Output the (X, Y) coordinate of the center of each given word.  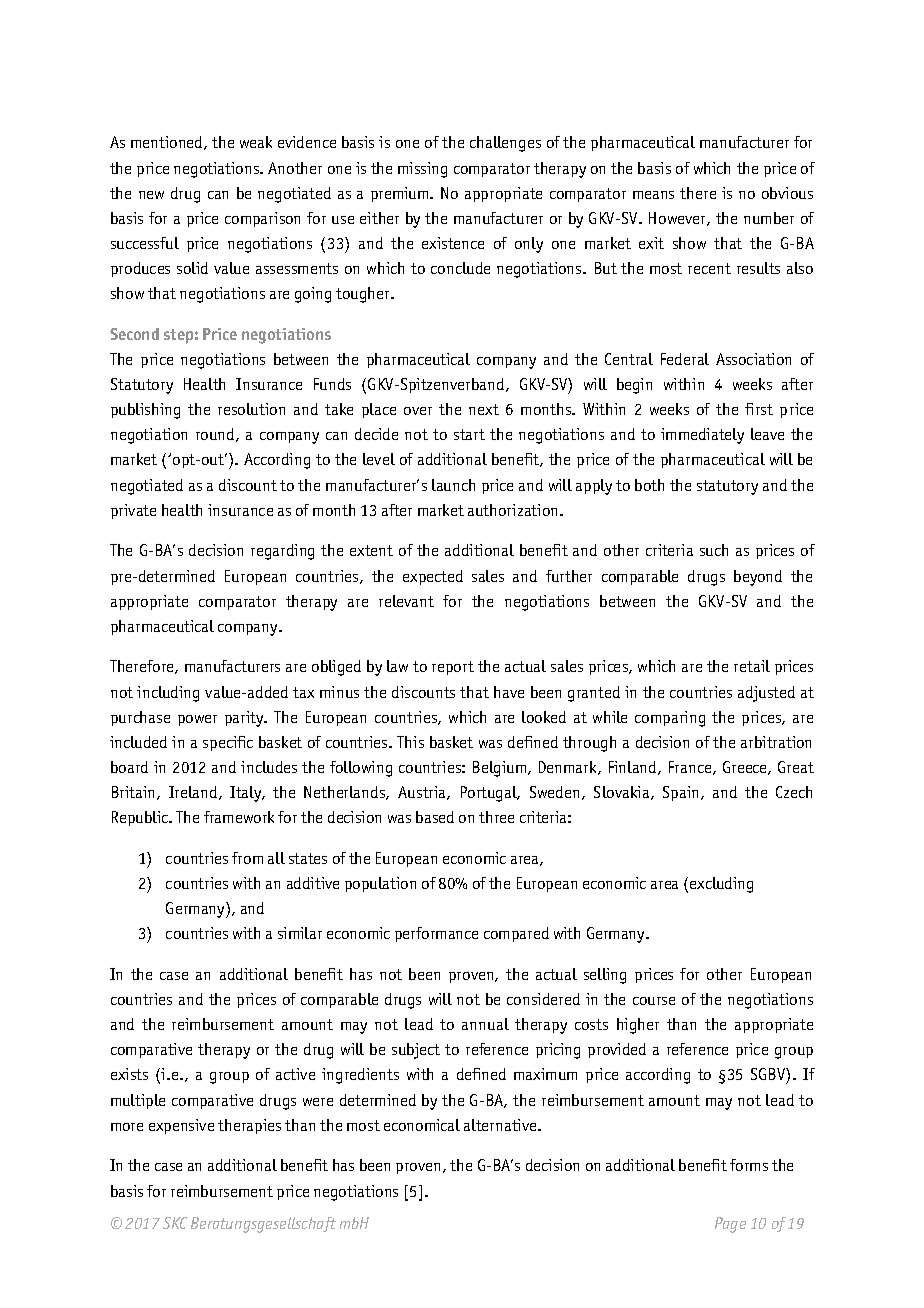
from (247, 858)
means (653, 195)
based (435, 817)
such (714, 550)
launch (453, 485)
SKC (175, 1223)
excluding (721, 885)
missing (422, 170)
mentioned (168, 143)
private (133, 511)
